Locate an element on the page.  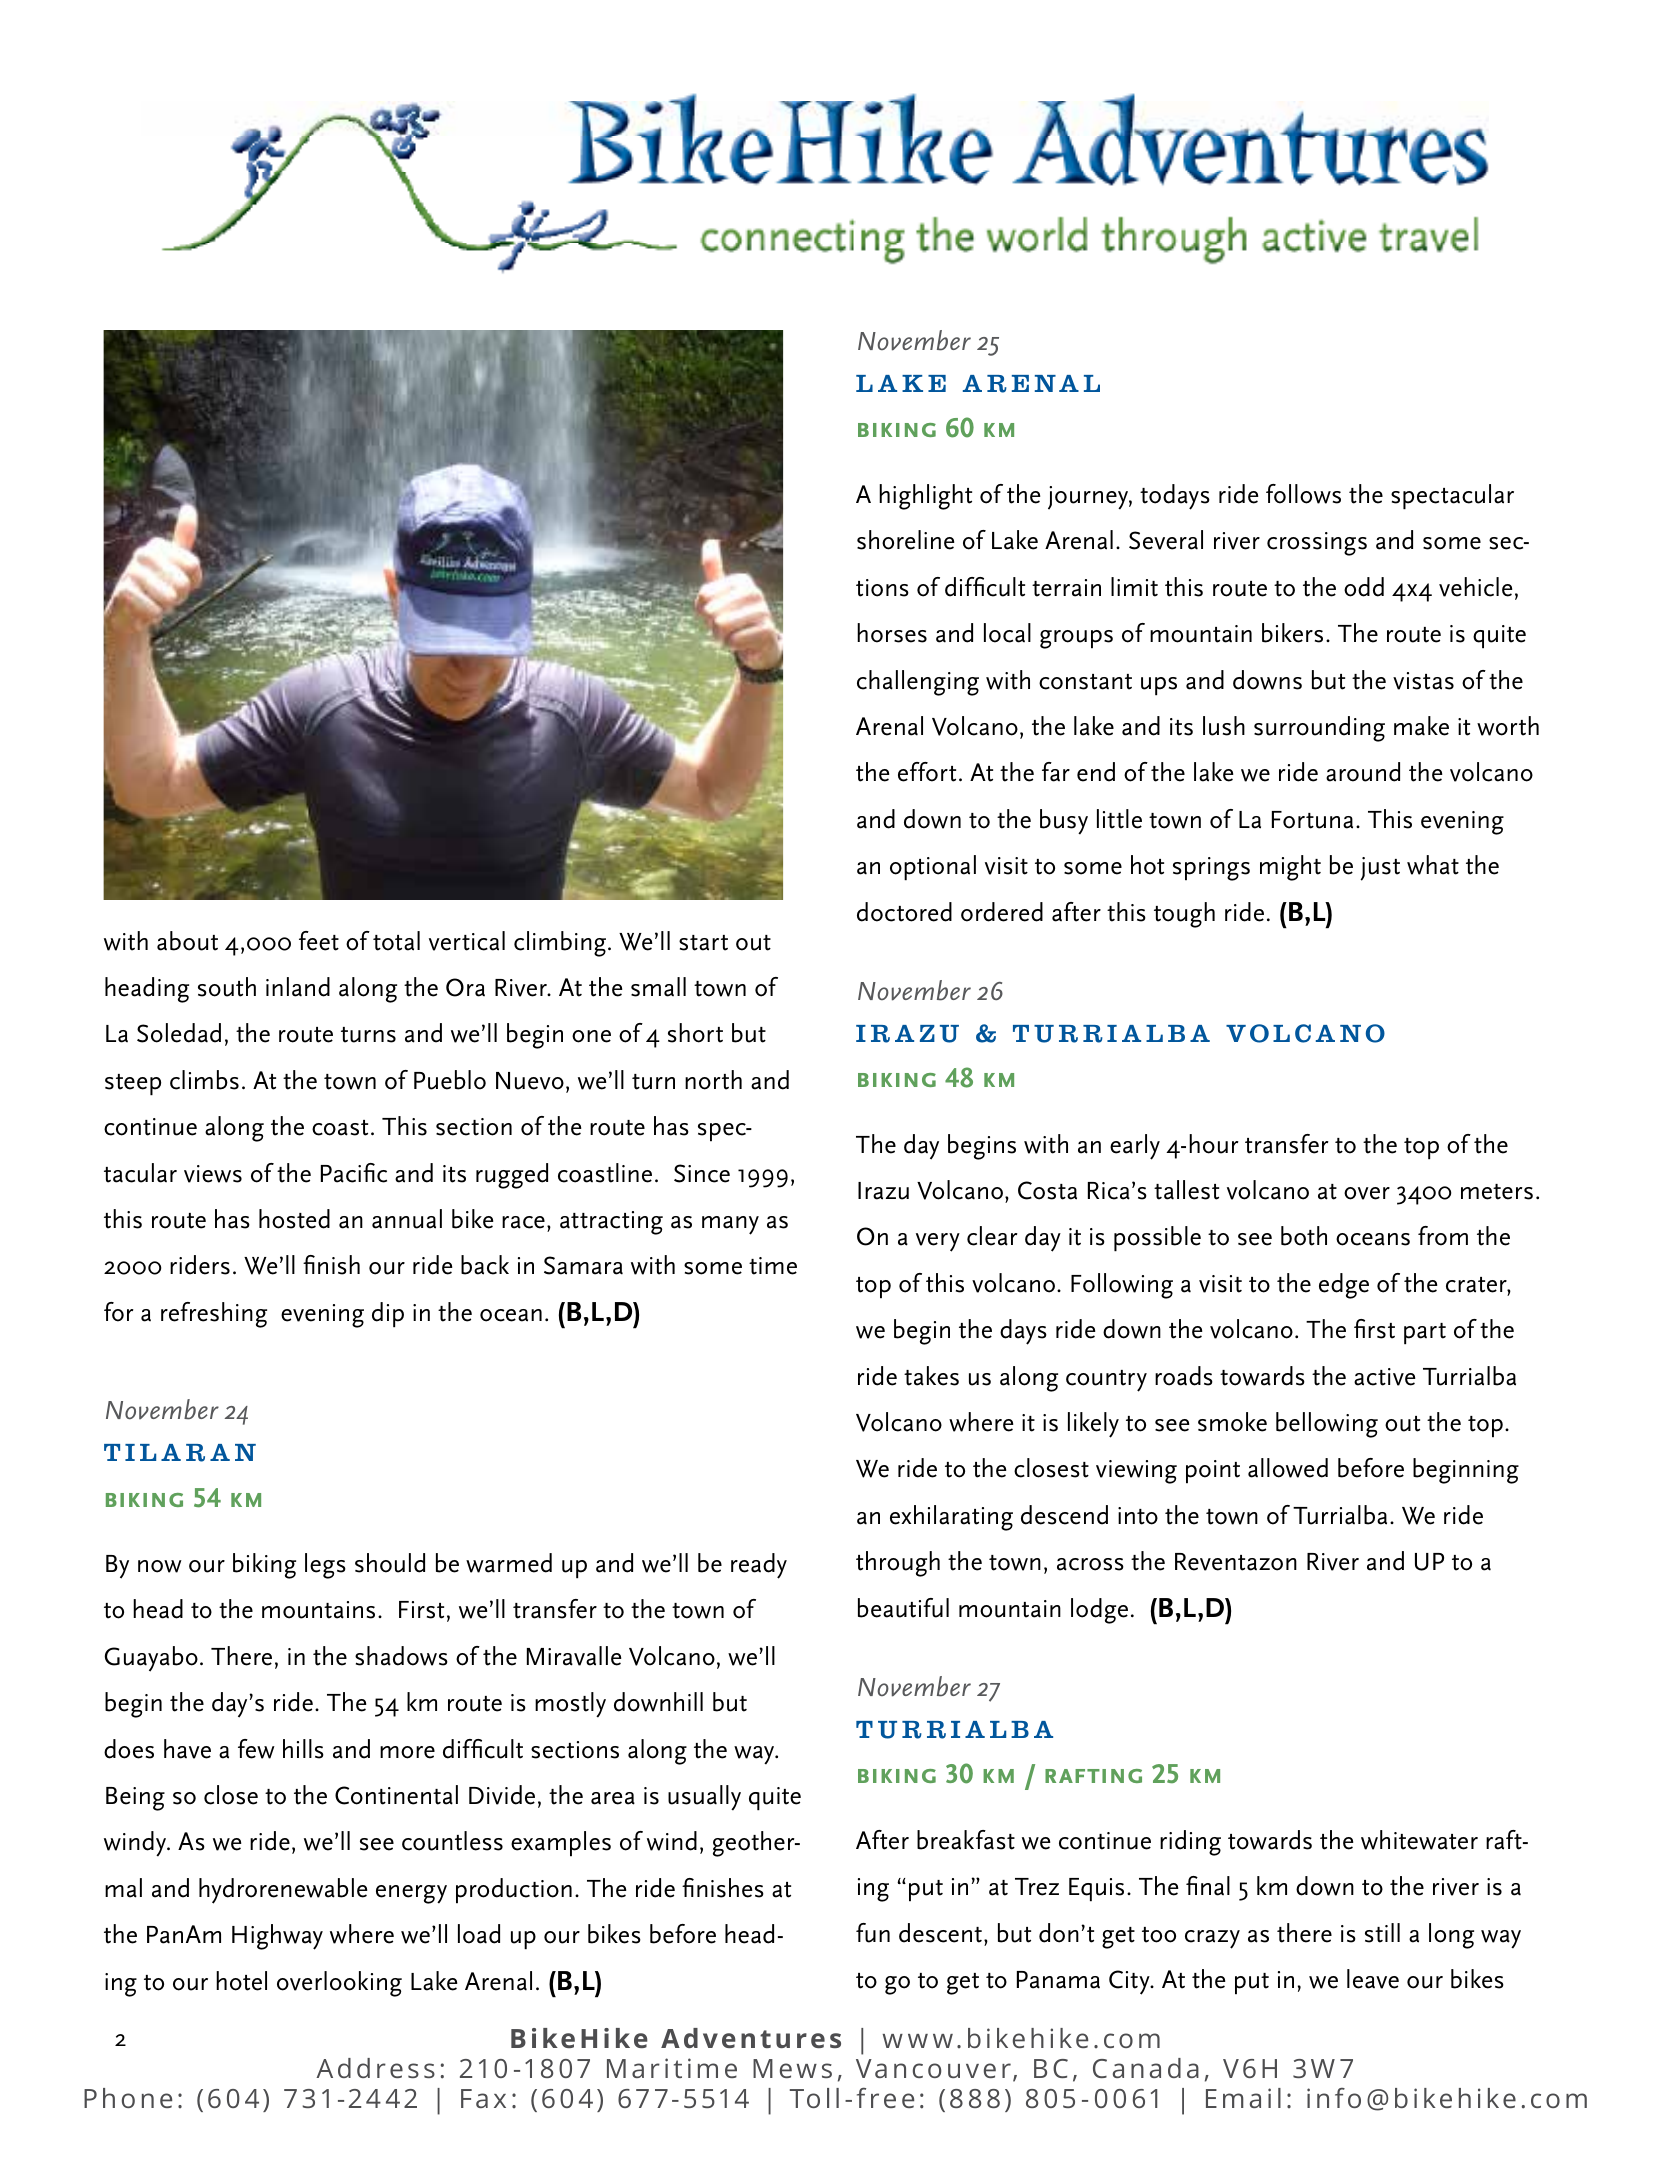
fun is located at coordinates (873, 1933).
